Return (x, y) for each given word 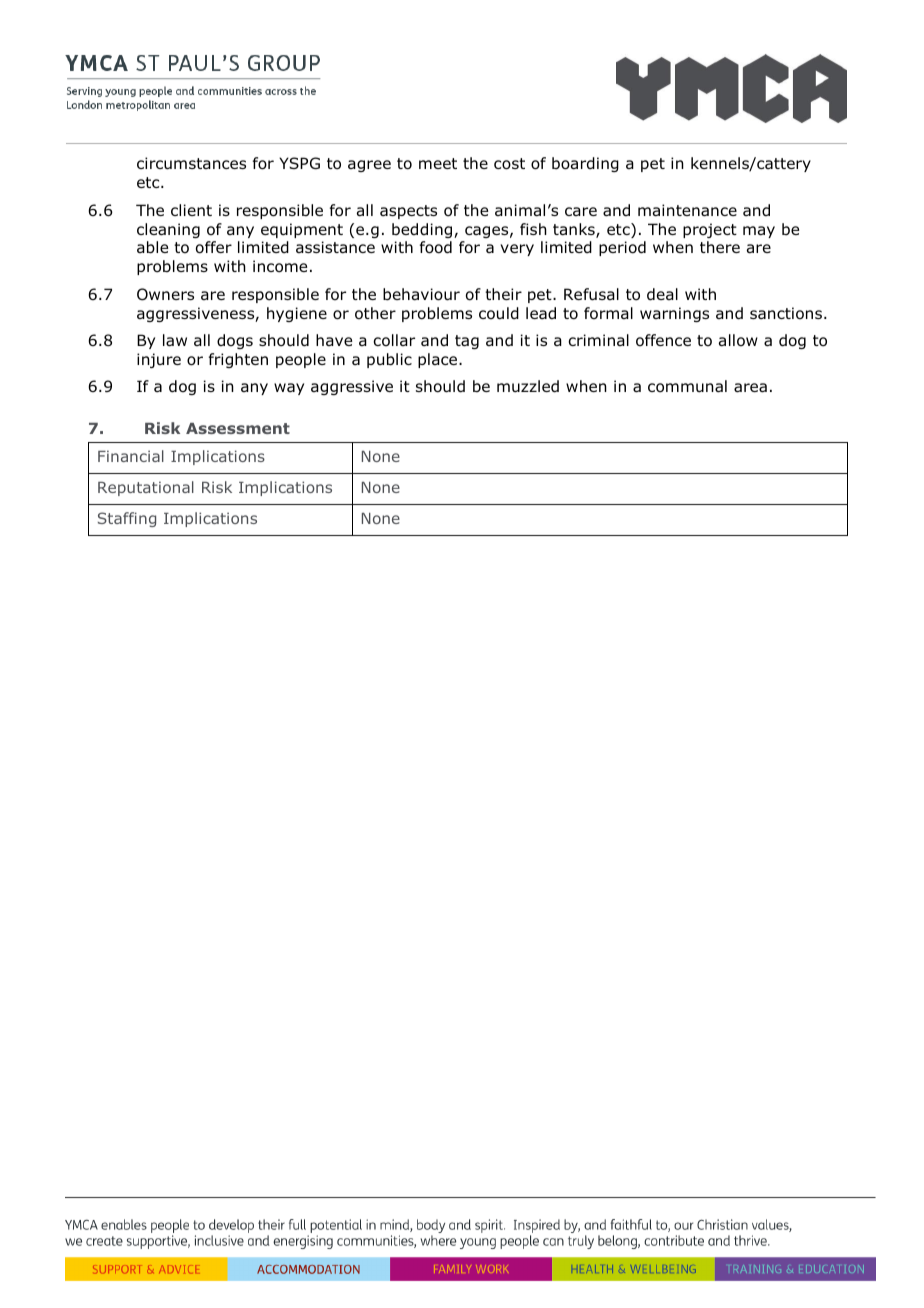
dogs (235, 341)
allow (738, 340)
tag (467, 342)
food (436, 247)
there (720, 247)
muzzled (528, 386)
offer (214, 247)
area (750, 388)
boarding (585, 164)
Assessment (238, 428)
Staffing (127, 519)
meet (438, 163)
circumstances (191, 163)
